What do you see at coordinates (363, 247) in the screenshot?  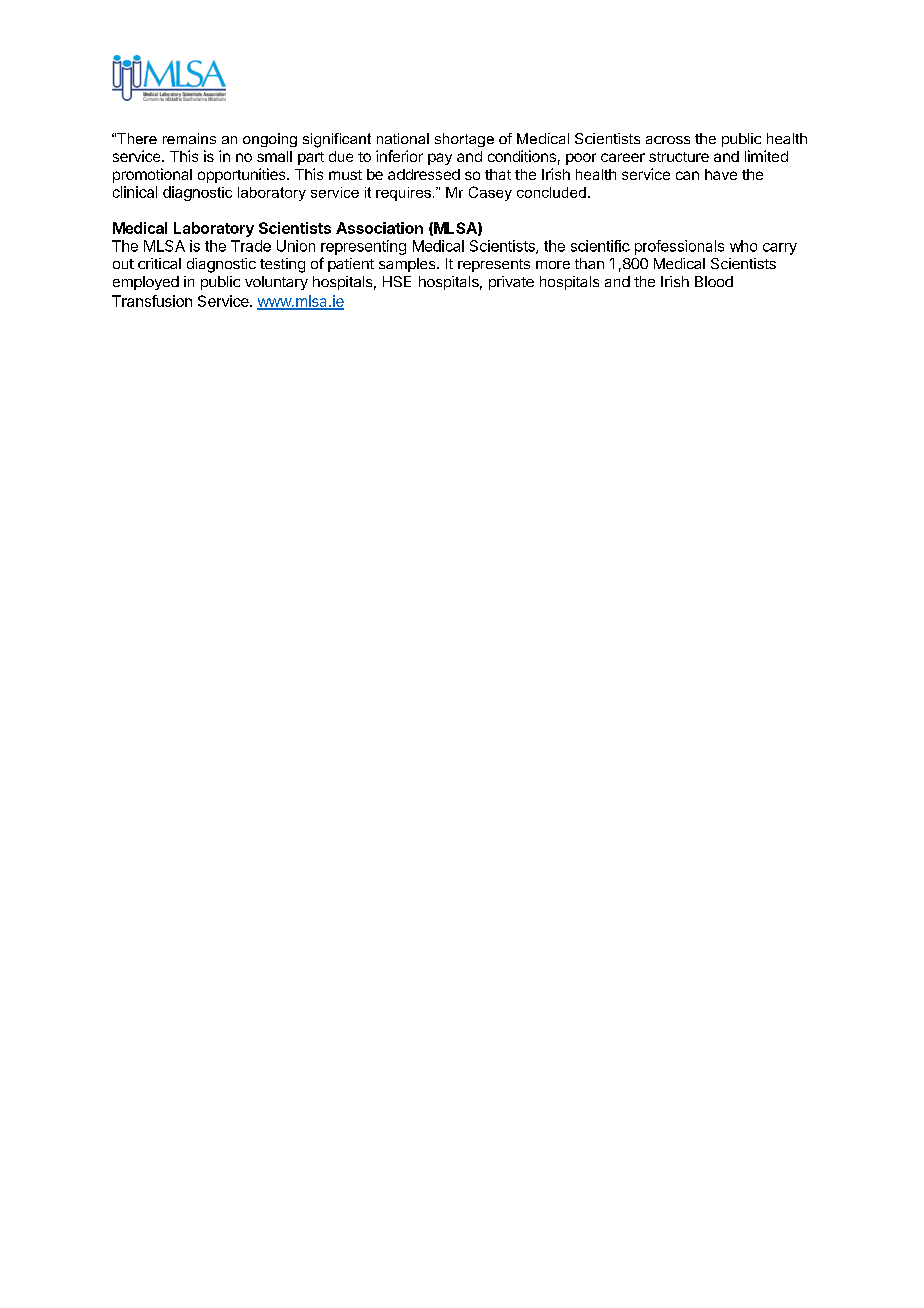 I see `representing` at bounding box center [363, 247].
